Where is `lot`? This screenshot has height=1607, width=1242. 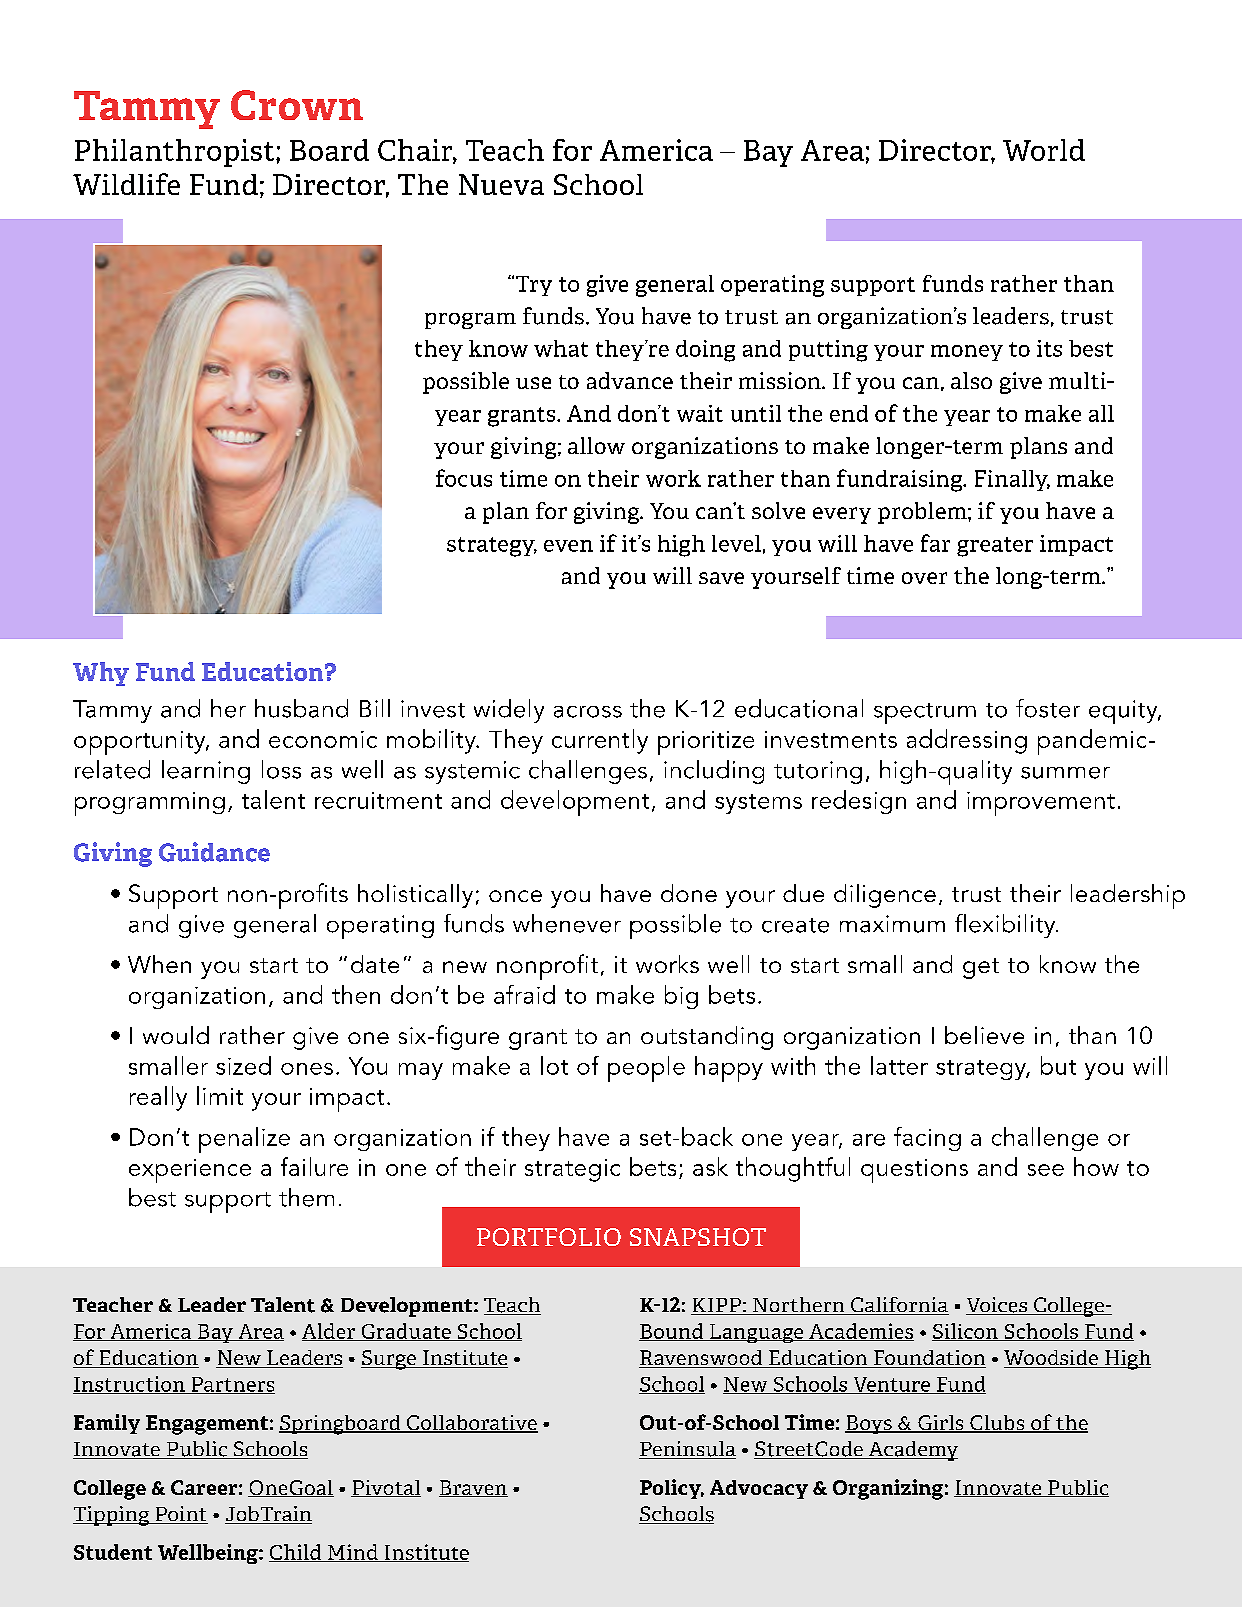
lot is located at coordinates (554, 1065).
